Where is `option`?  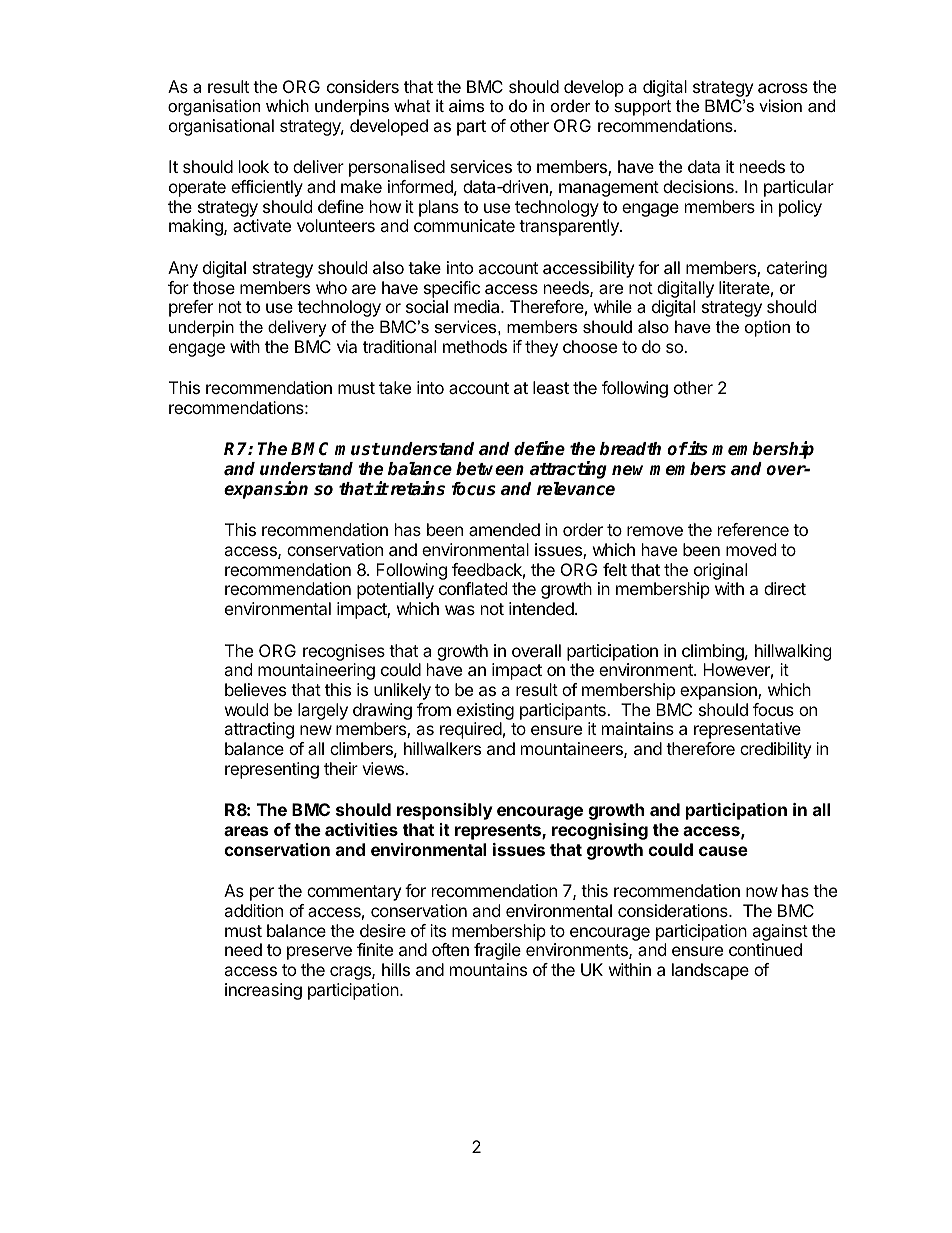
option is located at coordinates (767, 328).
